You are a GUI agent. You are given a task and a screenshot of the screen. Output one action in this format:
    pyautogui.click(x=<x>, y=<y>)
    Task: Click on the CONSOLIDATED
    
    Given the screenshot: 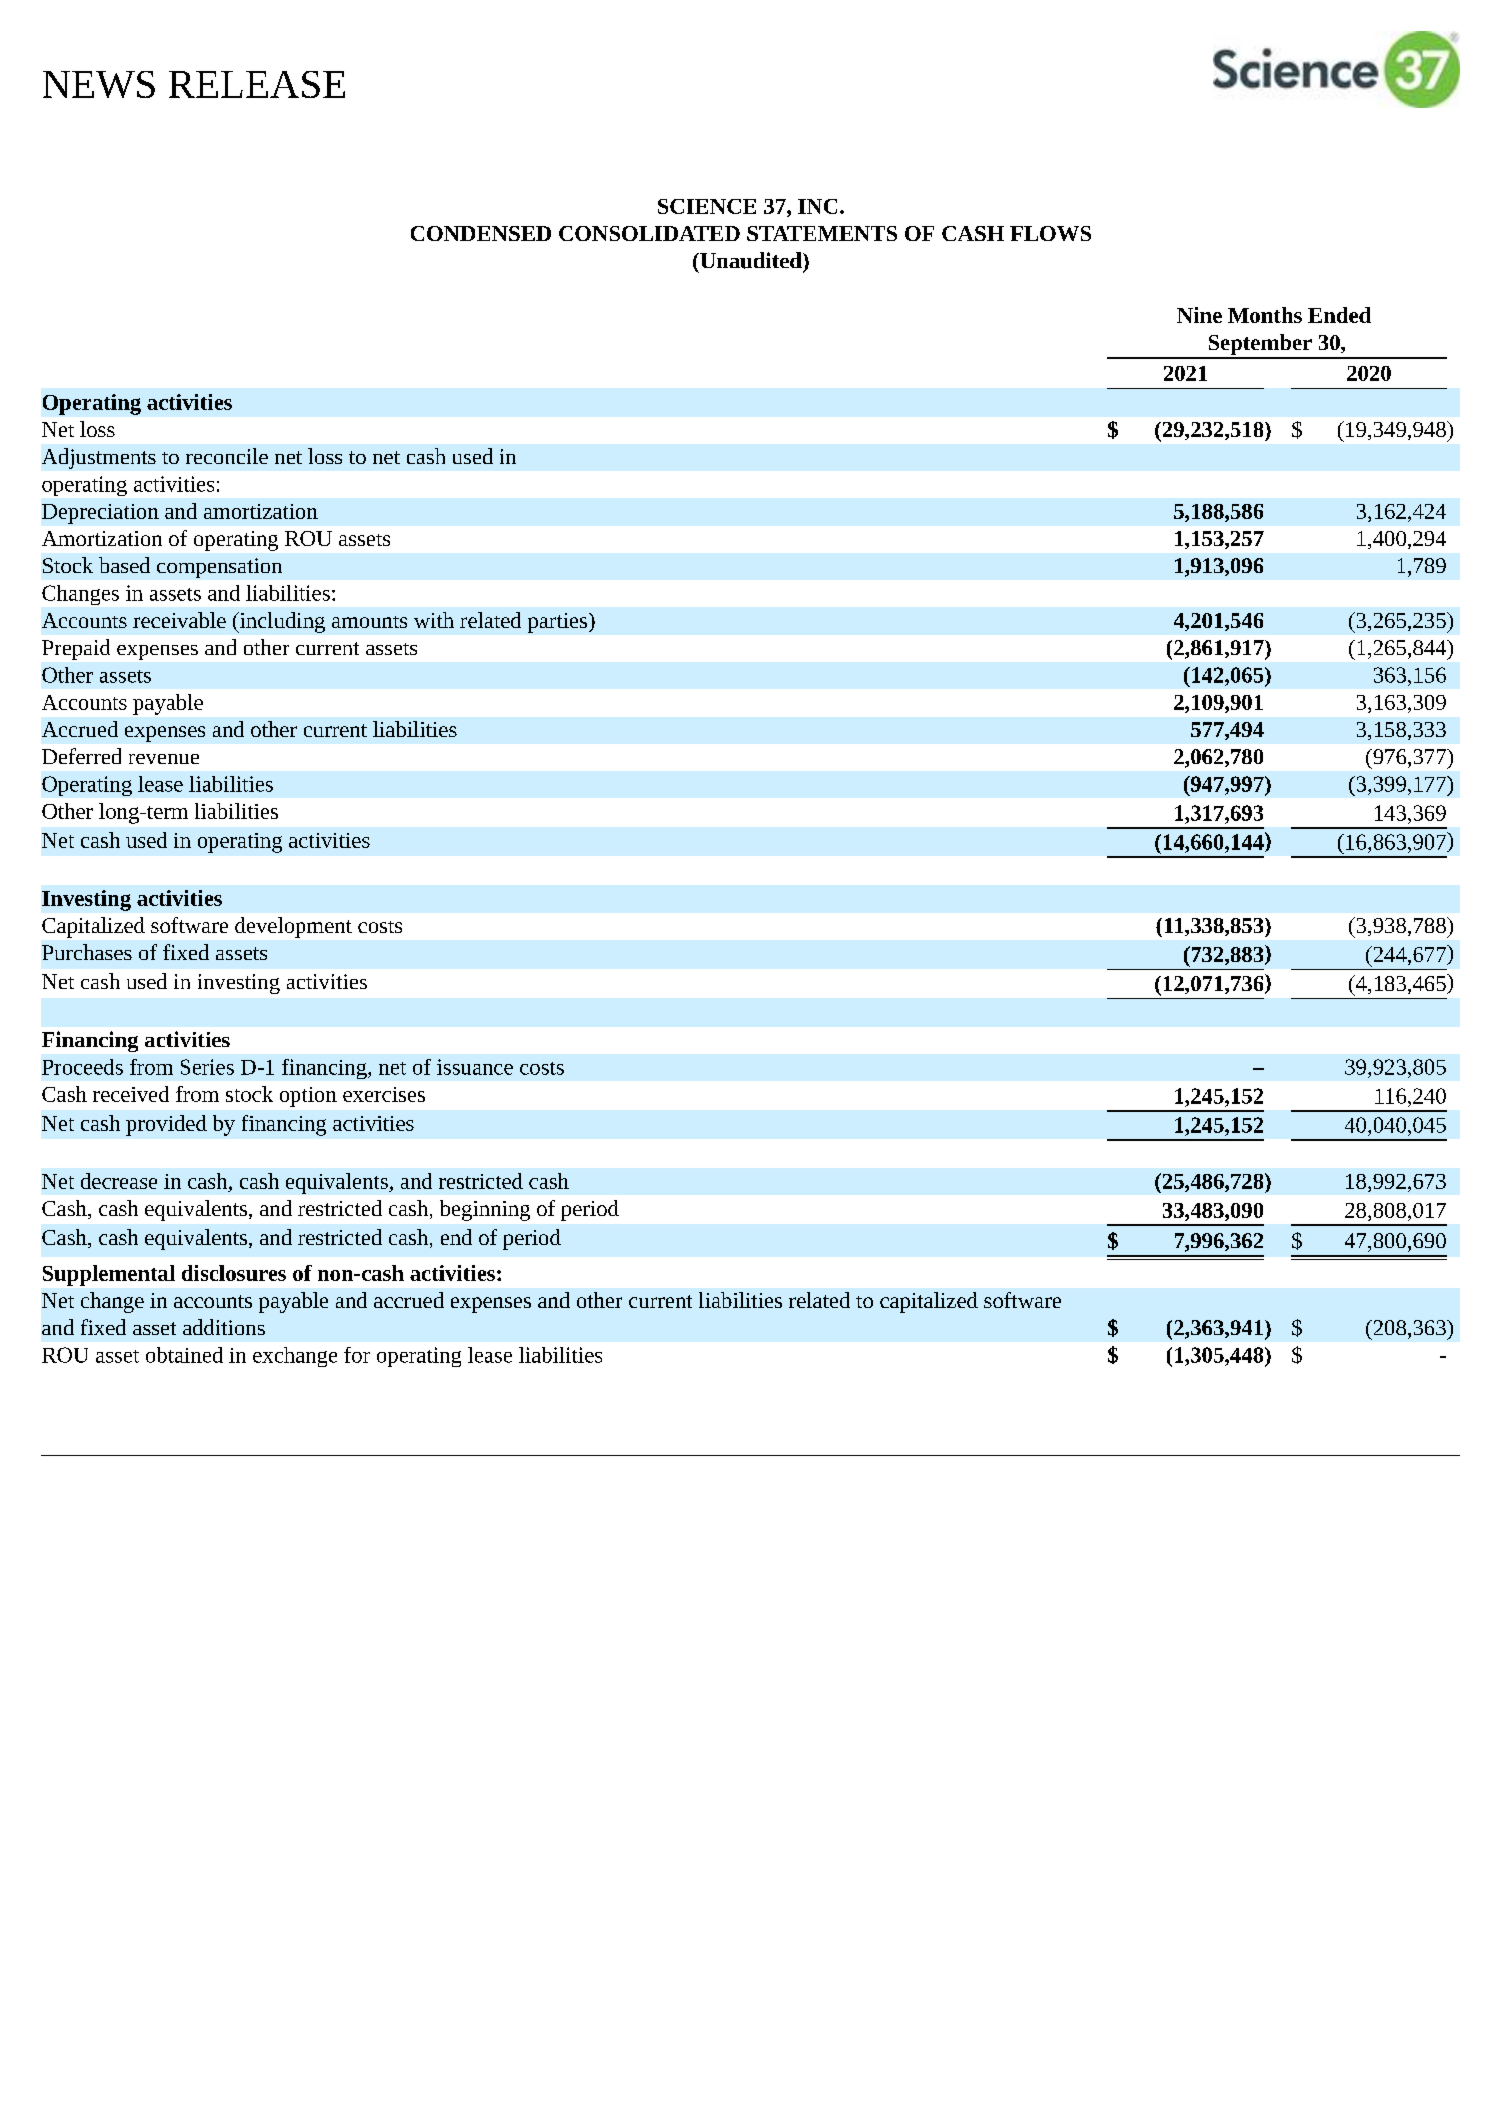 What is the action you would take?
    pyautogui.click(x=649, y=233)
